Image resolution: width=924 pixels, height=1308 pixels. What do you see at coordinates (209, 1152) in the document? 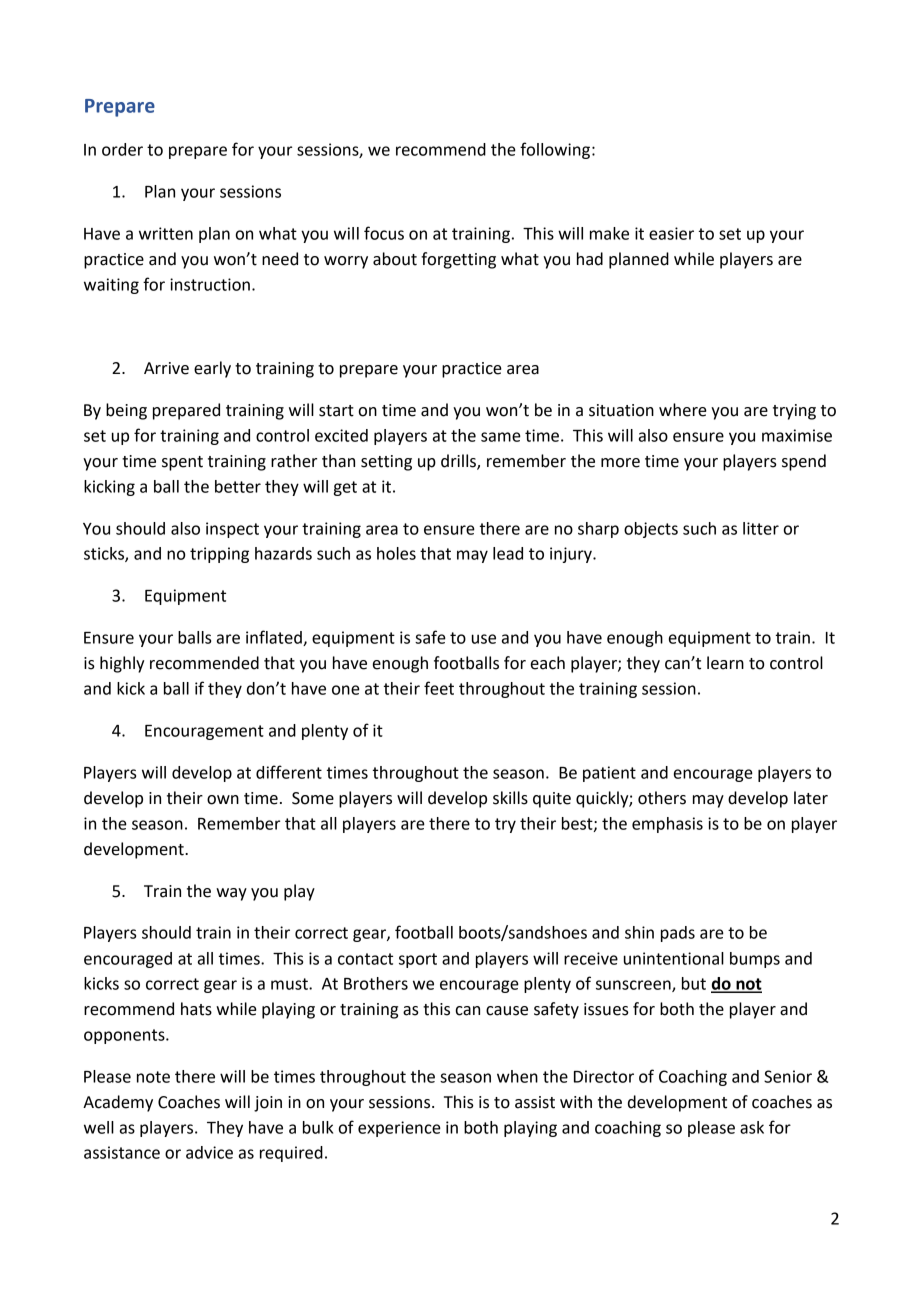
I see `advice` at bounding box center [209, 1152].
